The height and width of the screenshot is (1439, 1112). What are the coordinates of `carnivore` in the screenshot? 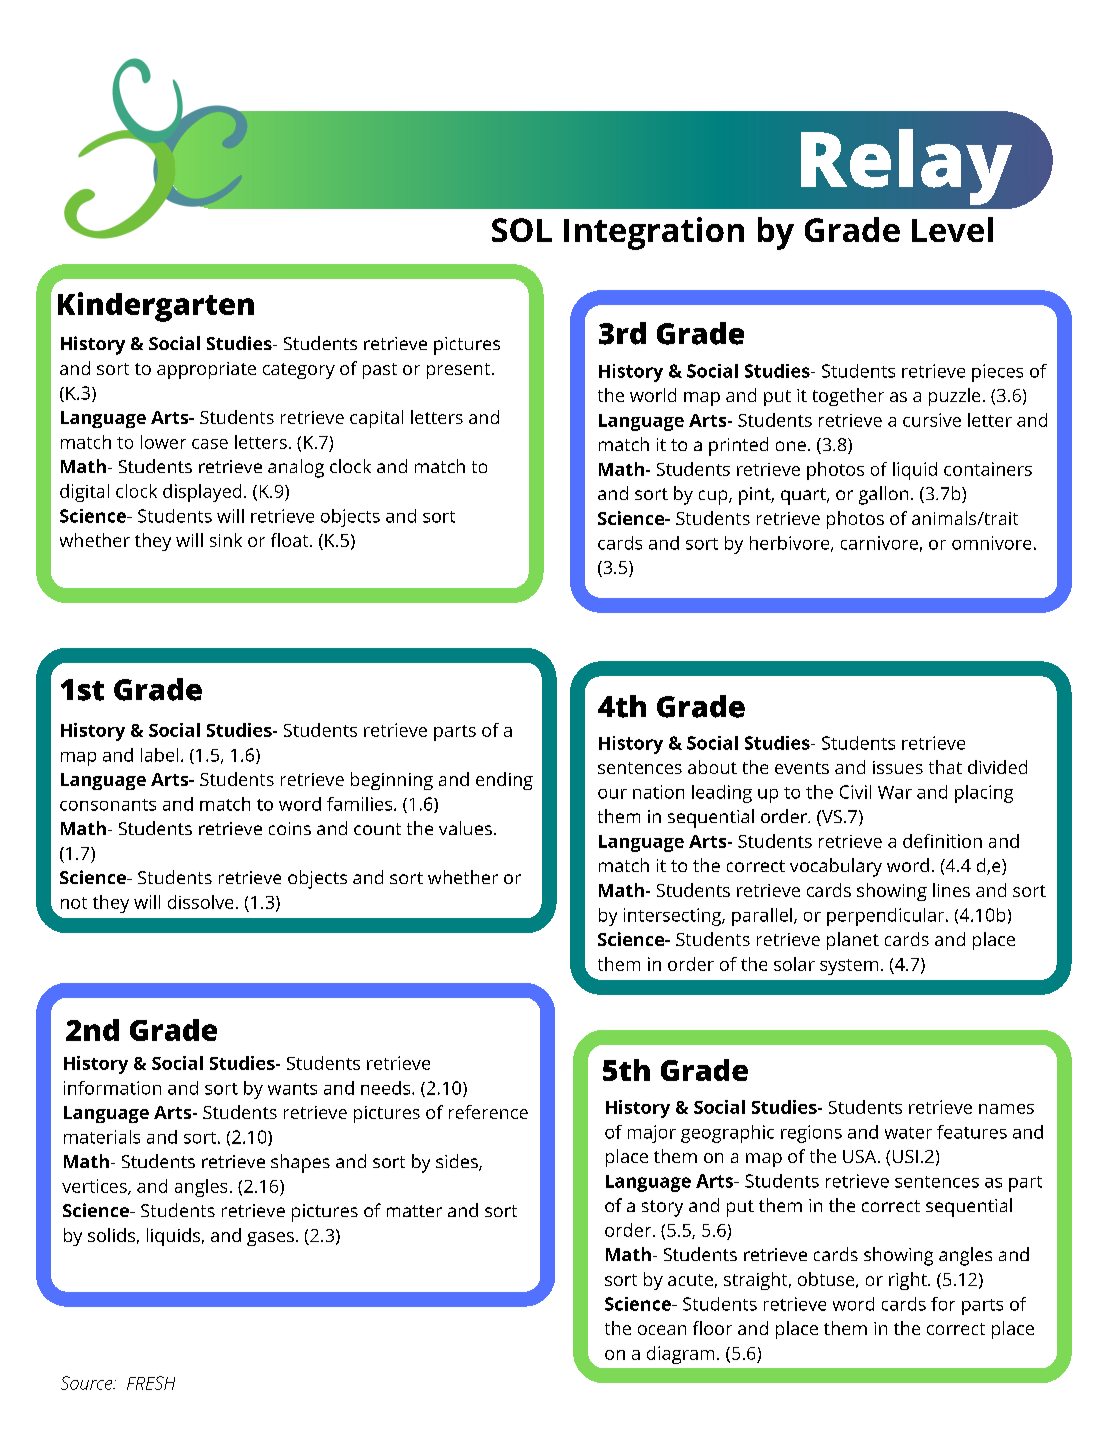 It's located at (879, 543).
